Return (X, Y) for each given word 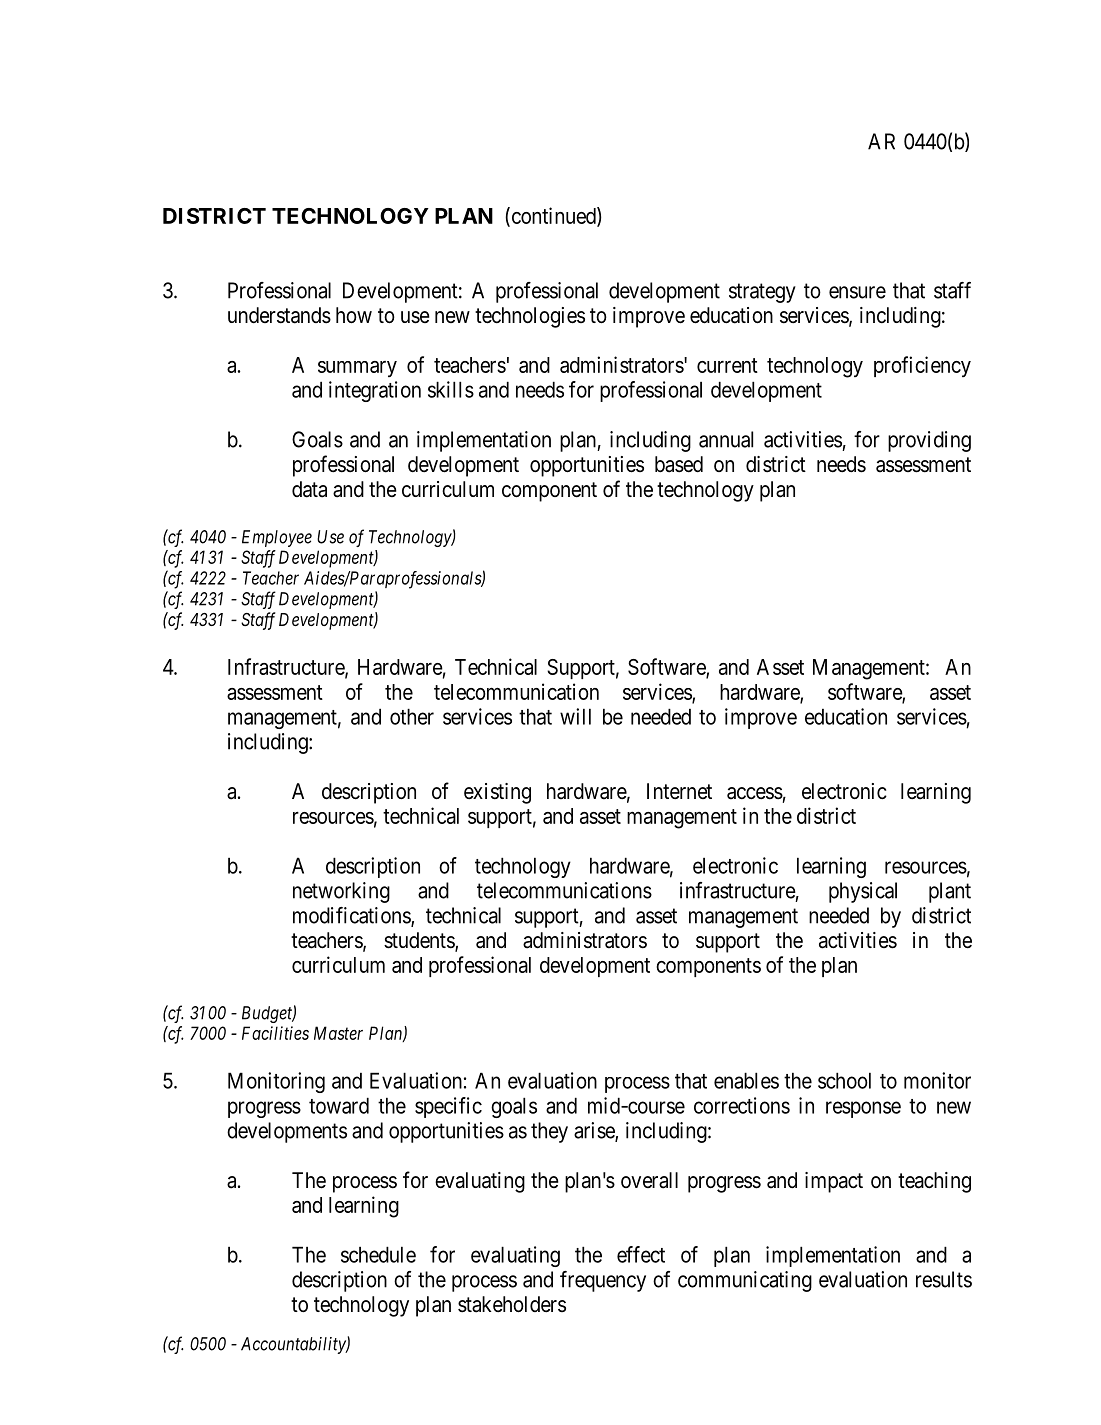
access (755, 793)
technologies (530, 317)
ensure (857, 292)
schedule (378, 1254)
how (354, 315)
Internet (679, 791)
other (412, 716)
